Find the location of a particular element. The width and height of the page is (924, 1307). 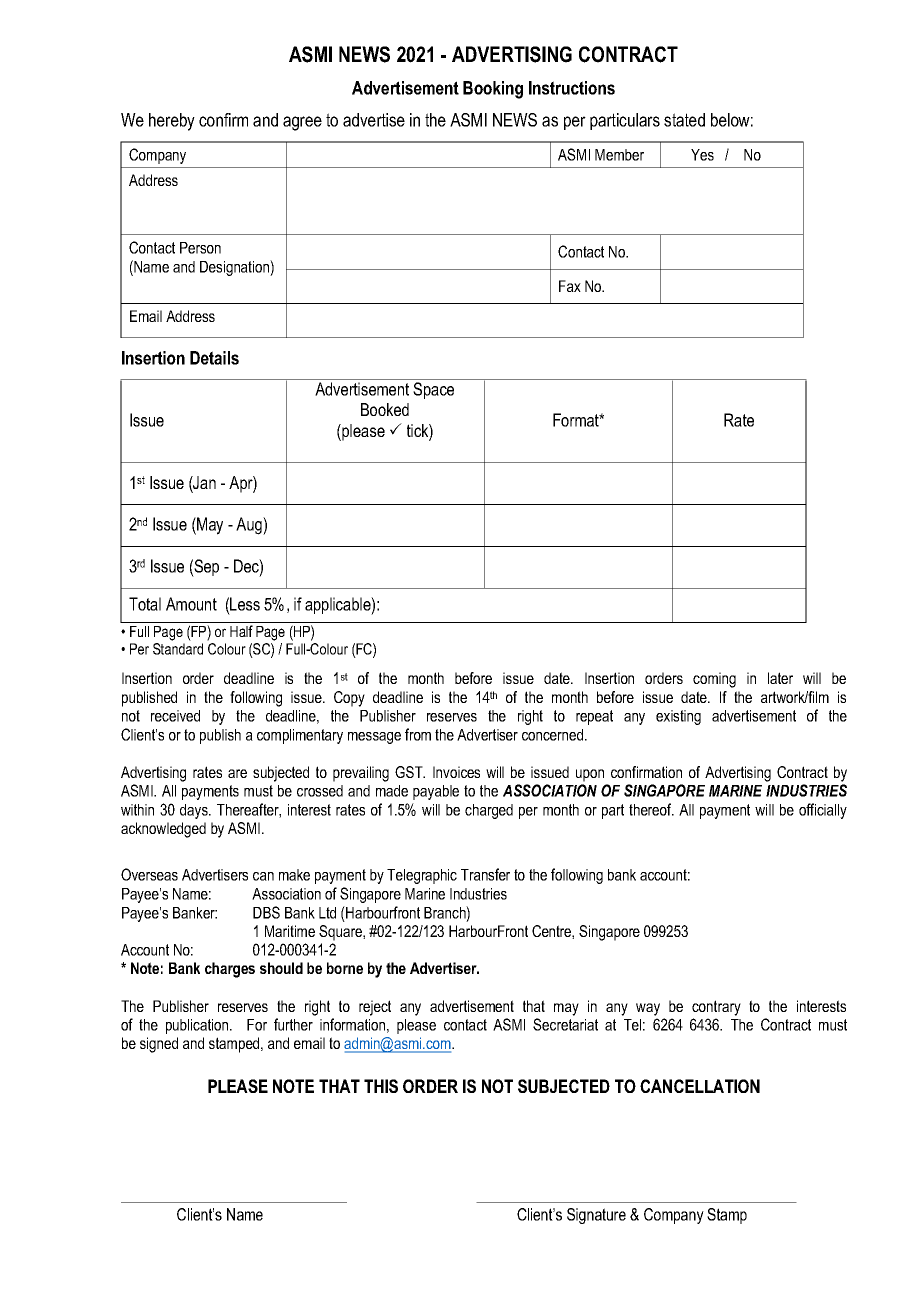

coming is located at coordinates (714, 680).
